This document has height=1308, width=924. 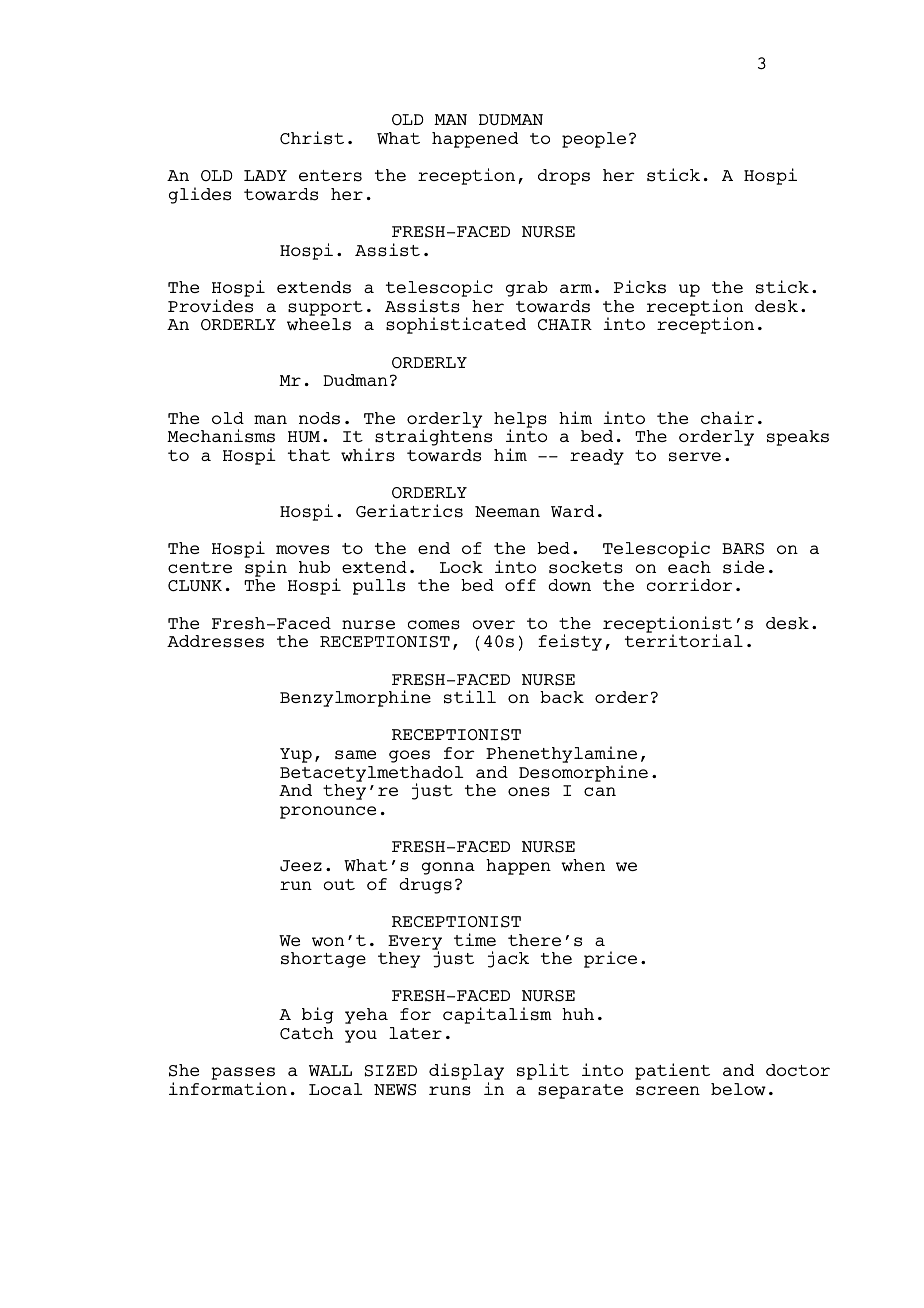 I want to click on Addresses, so click(x=215, y=641).
